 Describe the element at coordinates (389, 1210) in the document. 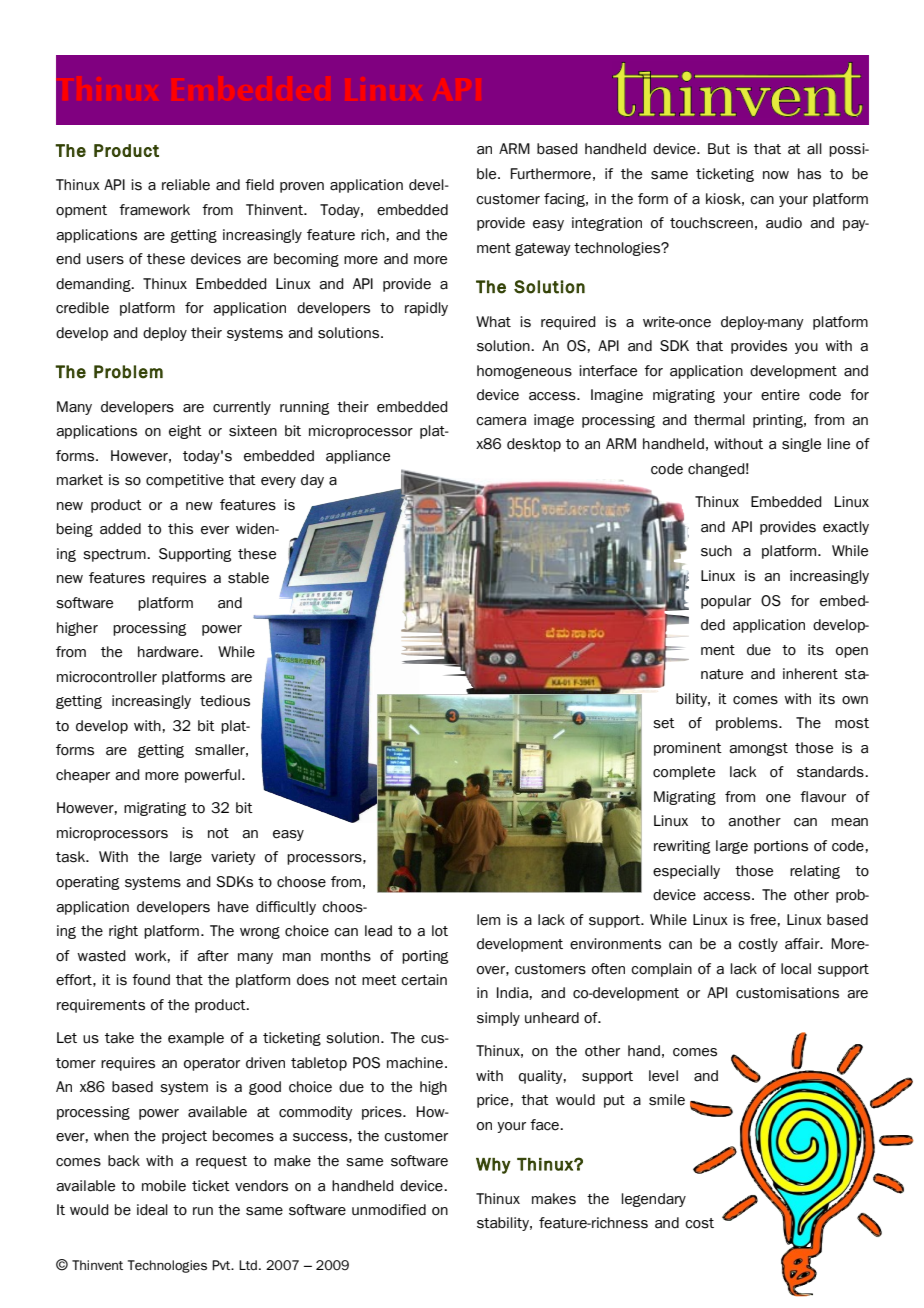

I see `unmodified` at that location.
